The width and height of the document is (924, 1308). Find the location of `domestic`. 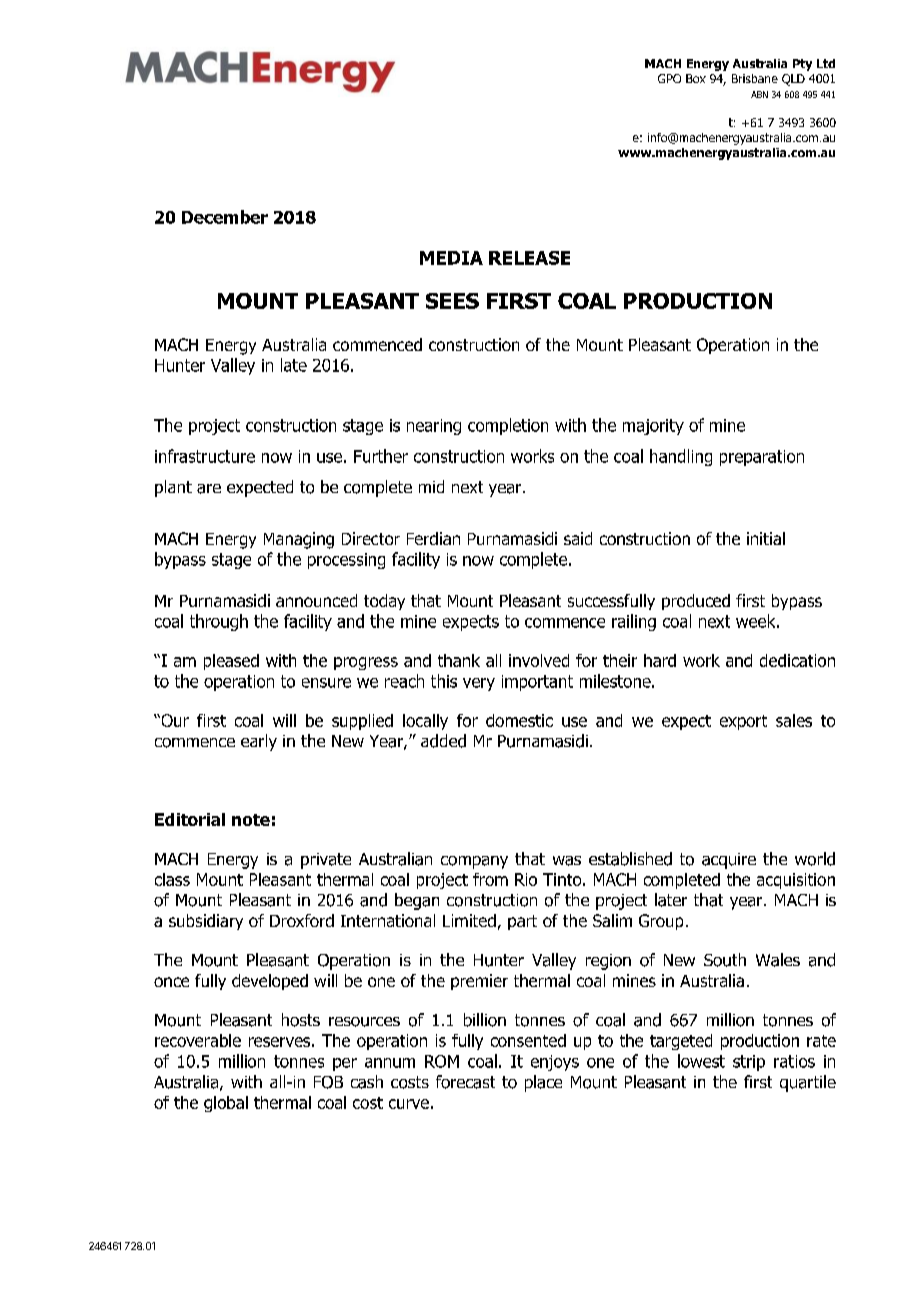

domestic is located at coordinates (519, 720).
